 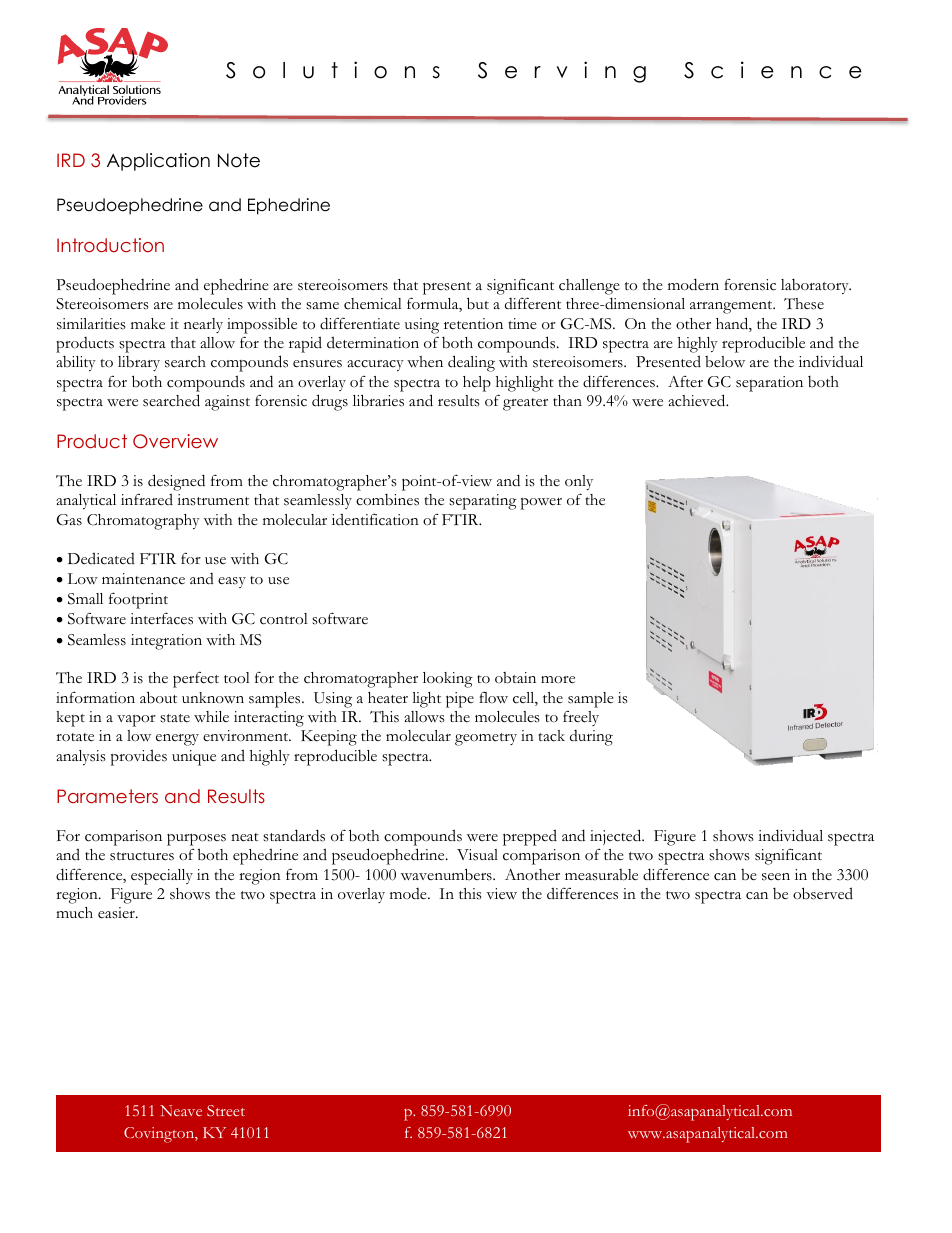 I want to click on geometry, so click(x=486, y=739).
